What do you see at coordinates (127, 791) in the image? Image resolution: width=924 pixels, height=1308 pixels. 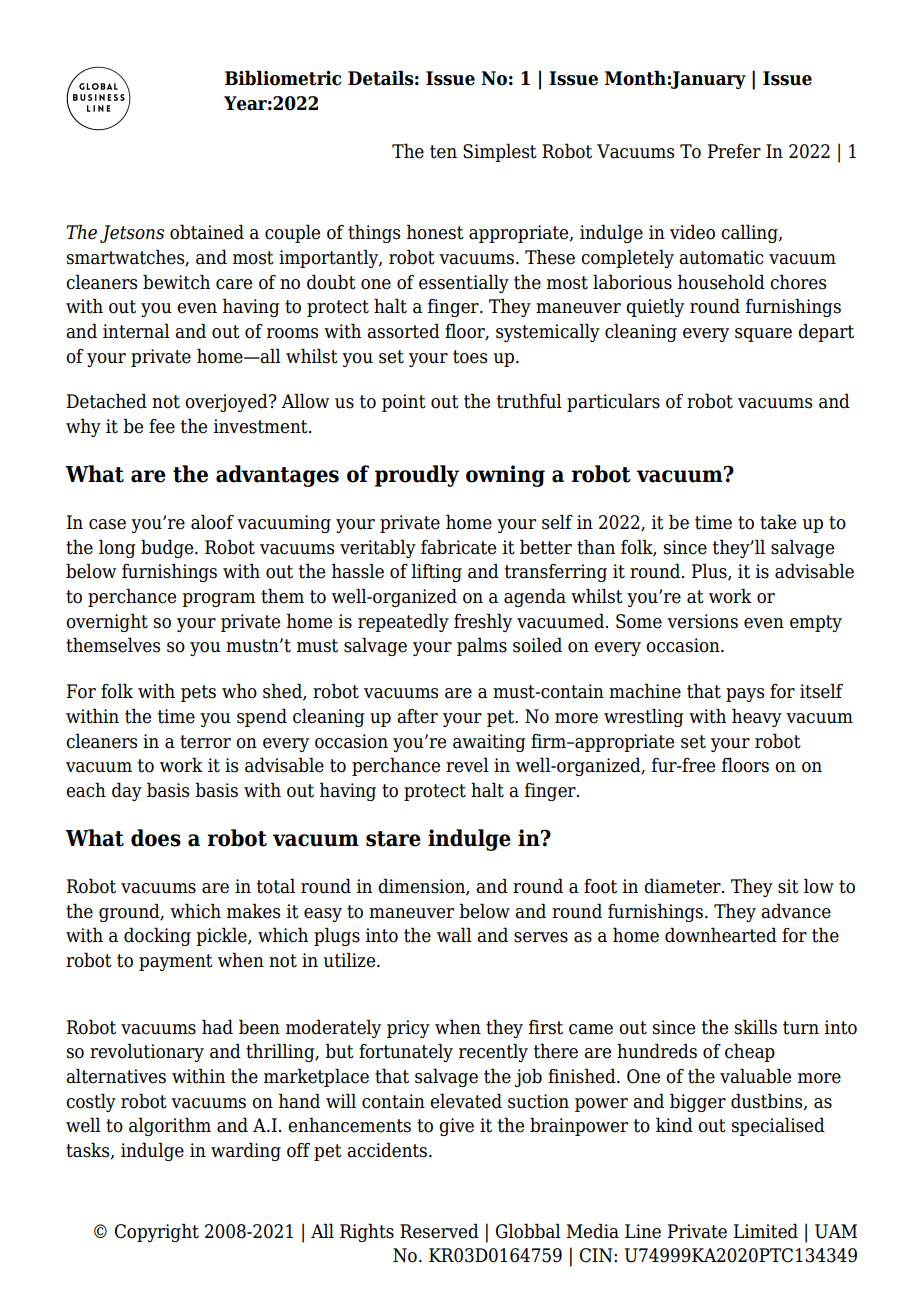 I see `day` at bounding box center [127, 791].
